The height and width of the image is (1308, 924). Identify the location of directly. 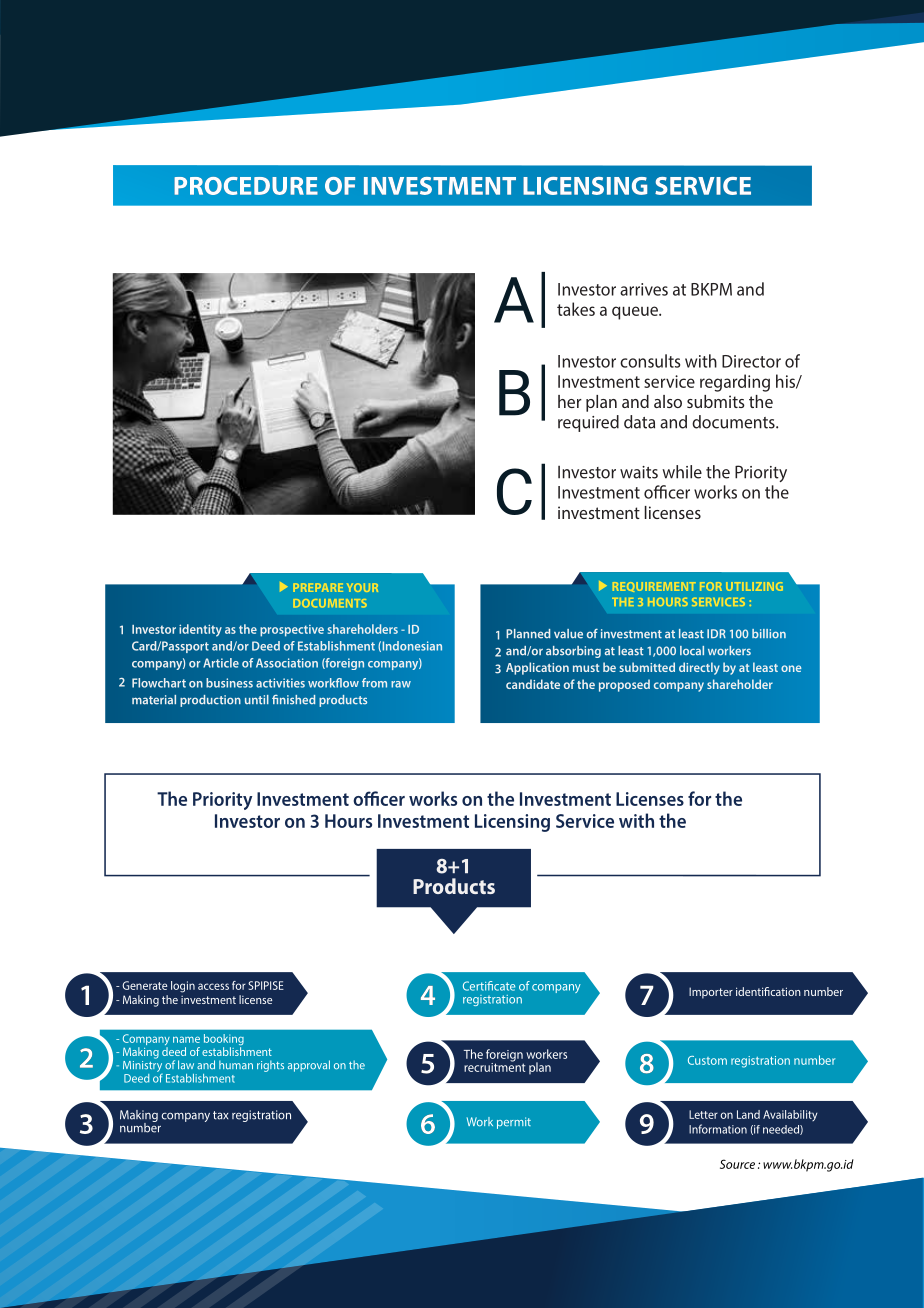
(699, 668).
